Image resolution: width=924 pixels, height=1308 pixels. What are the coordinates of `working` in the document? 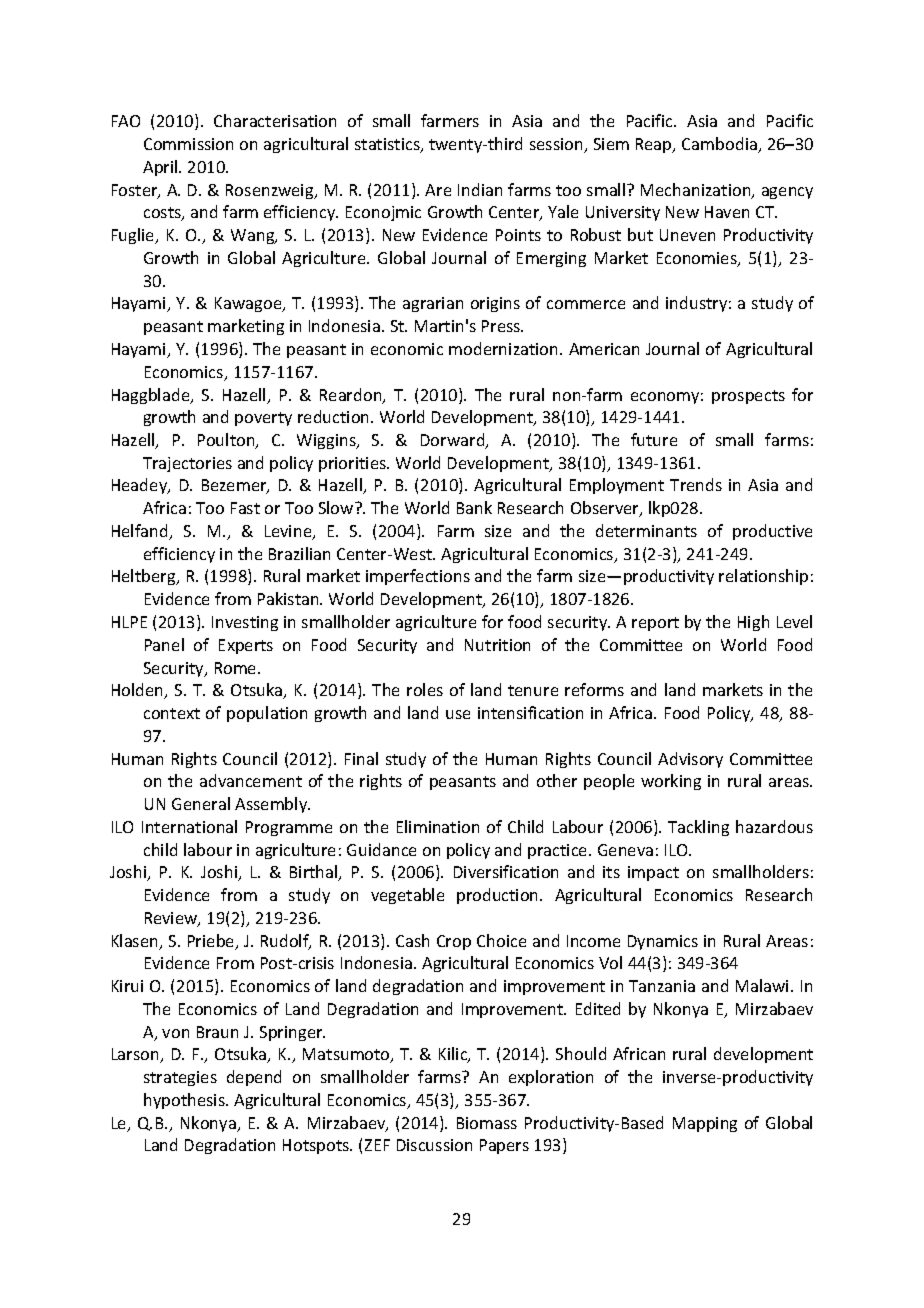 It's located at (671, 782).
